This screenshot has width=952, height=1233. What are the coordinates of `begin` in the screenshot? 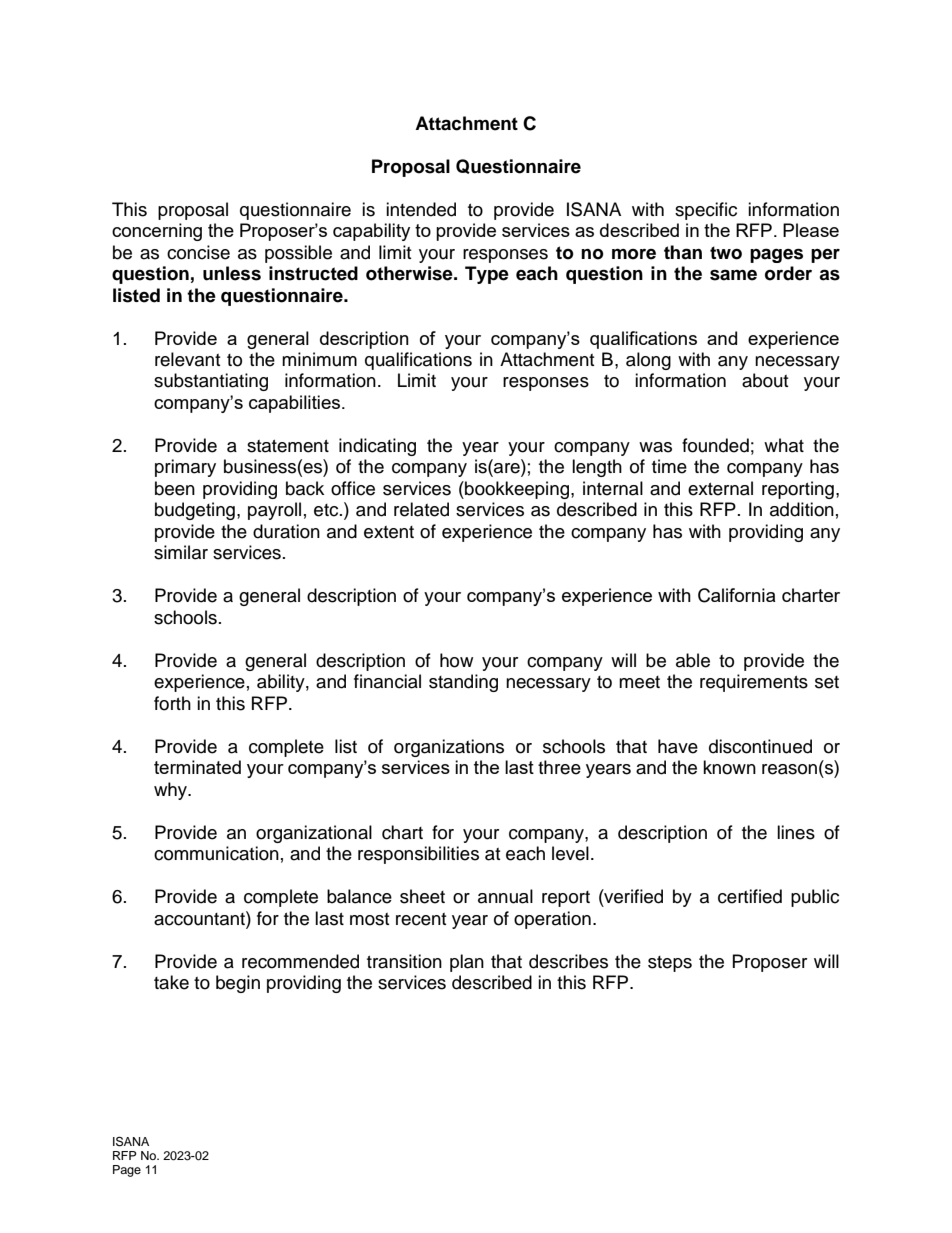 It's located at (238, 984).
